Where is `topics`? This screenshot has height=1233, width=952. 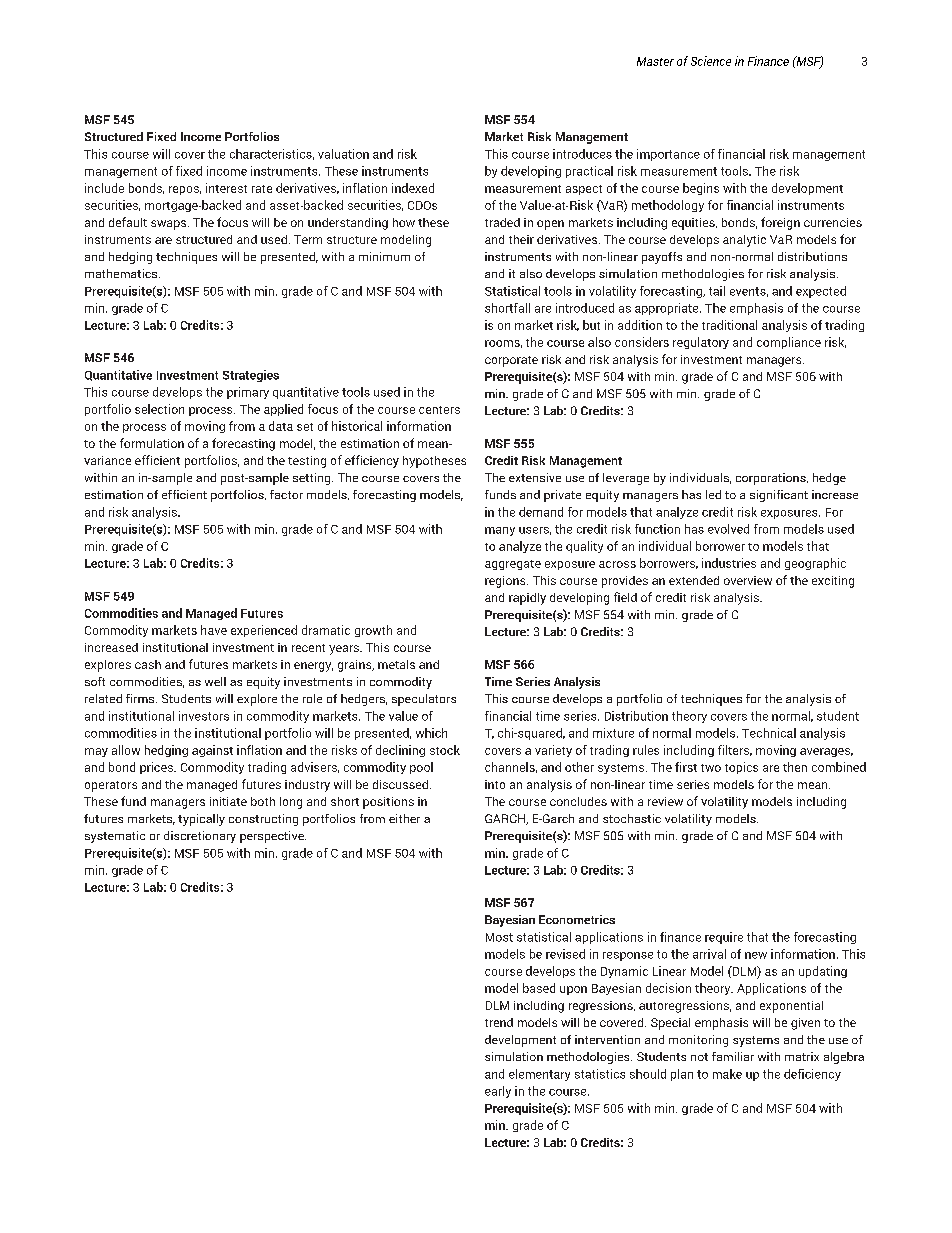
topics is located at coordinates (741, 768).
